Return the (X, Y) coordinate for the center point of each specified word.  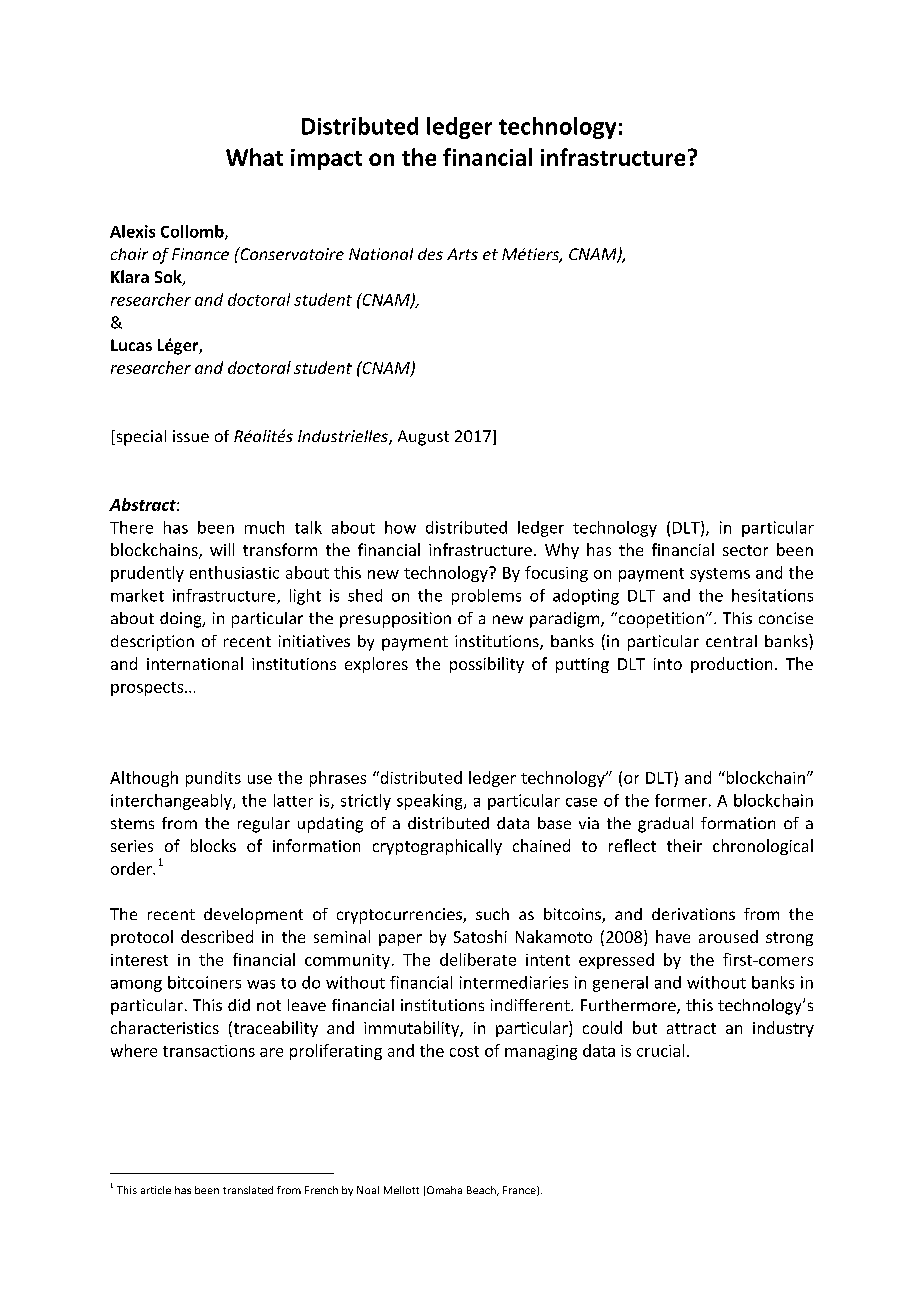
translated (248, 1190)
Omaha (444, 1190)
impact (326, 159)
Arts (462, 254)
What (254, 157)
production (731, 665)
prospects (148, 689)
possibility (487, 665)
